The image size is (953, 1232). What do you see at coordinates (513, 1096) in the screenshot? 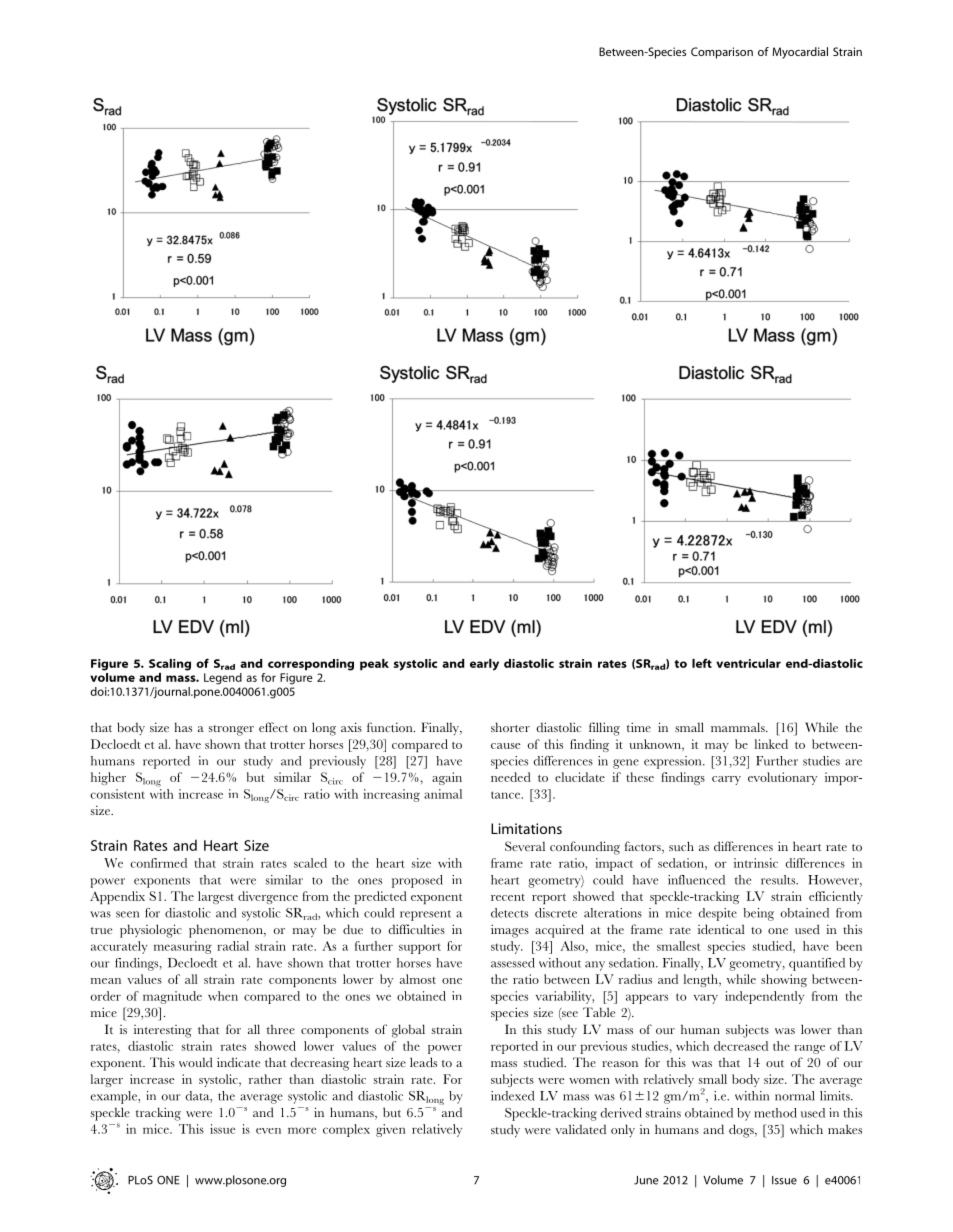
I see `indexed` at bounding box center [513, 1096].
